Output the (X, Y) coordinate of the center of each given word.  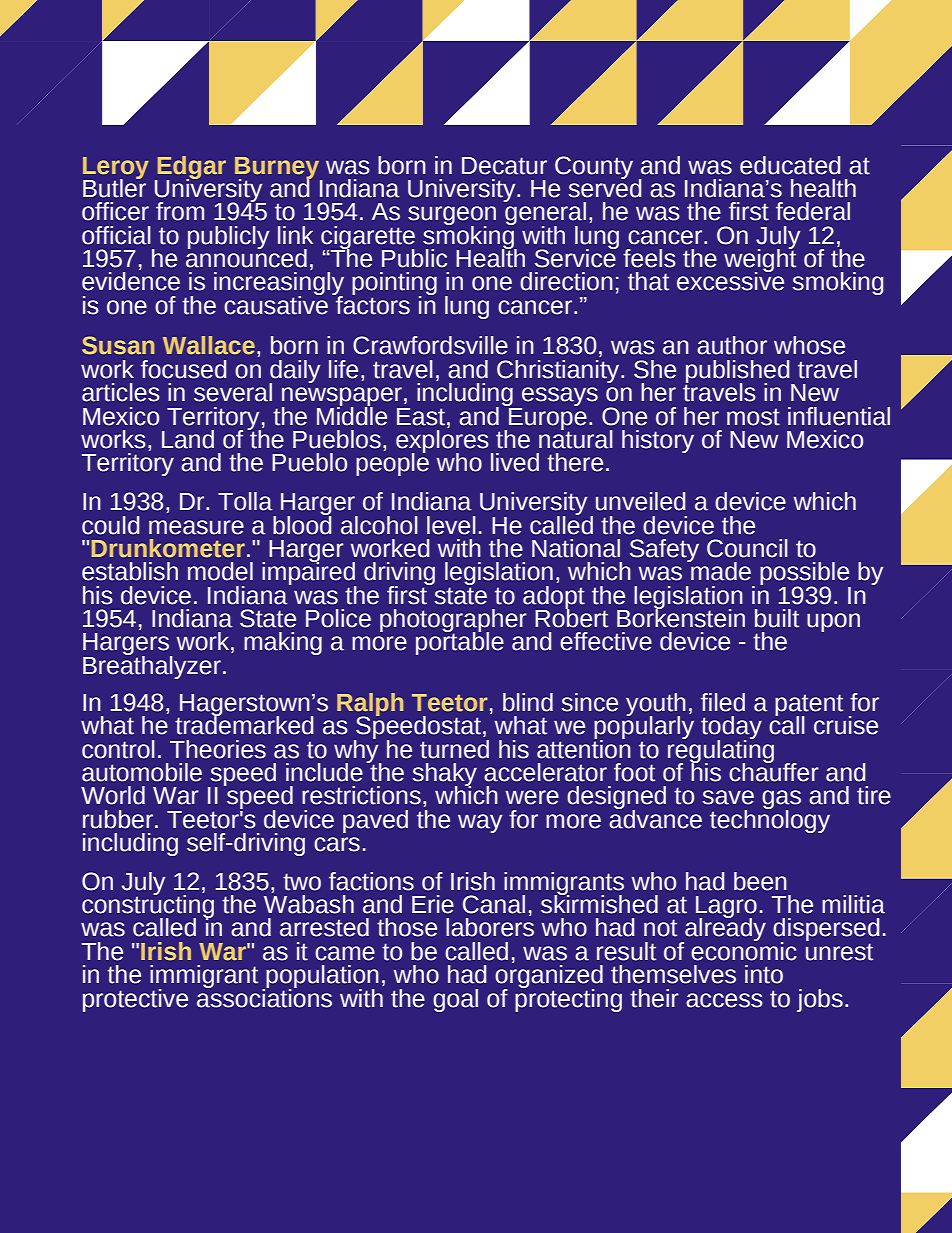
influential (839, 416)
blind (528, 702)
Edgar (190, 168)
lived (515, 462)
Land (188, 439)
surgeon (452, 217)
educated (790, 165)
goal (455, 1000)
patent (809, 706)
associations (264, 997)
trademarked (244, 724)
